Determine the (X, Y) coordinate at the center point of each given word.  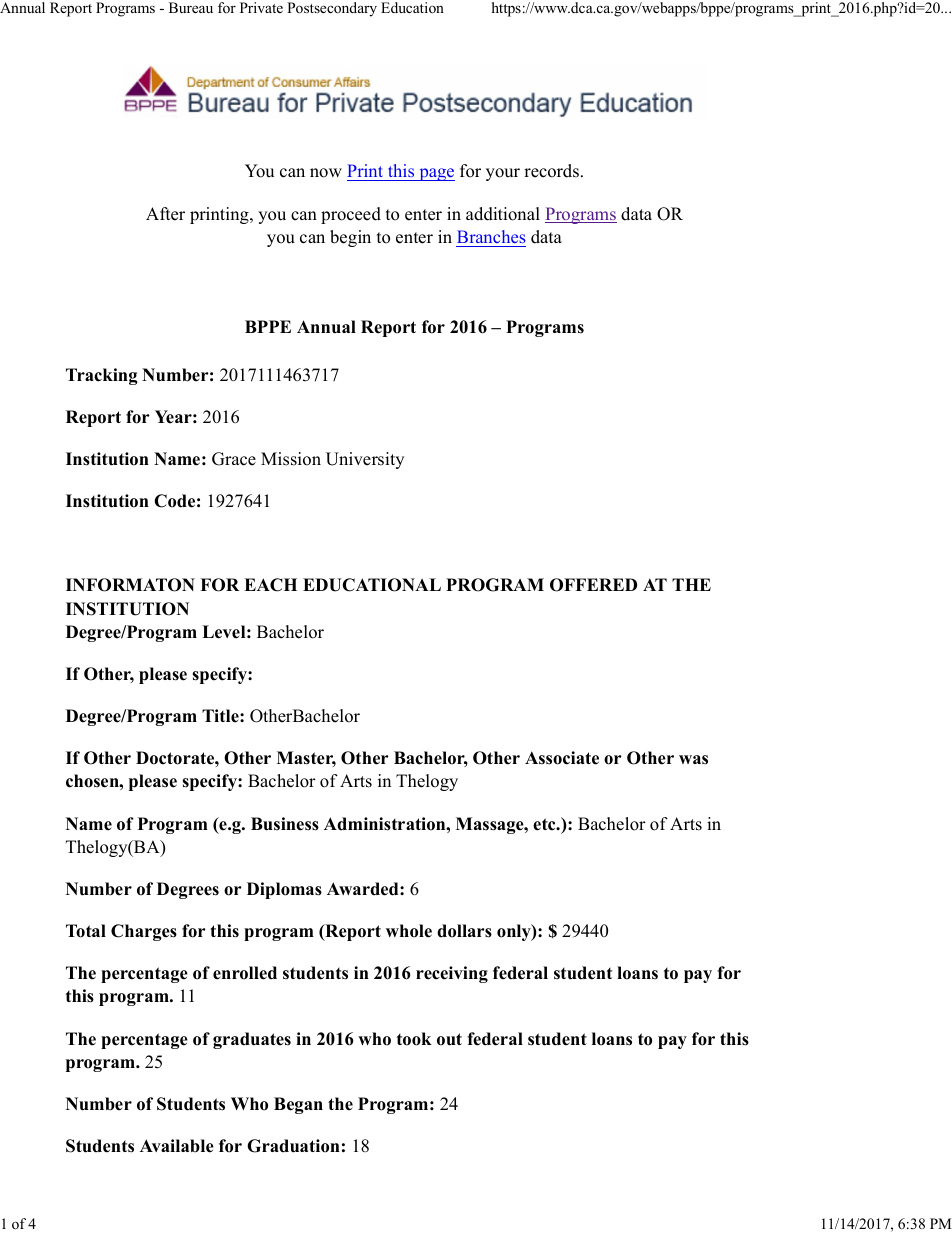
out (449, 1039)
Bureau (191, 7)
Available (177, 1146)
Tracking (102, 376)
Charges (144, 932)
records (551, 171)
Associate (562, 758)
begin (350, 238)
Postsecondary (332, 9)
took (414, 1039)
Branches (491, 236)
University (365, 460)
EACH (270, 585)
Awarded (364, 889)
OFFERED (593, 585)
